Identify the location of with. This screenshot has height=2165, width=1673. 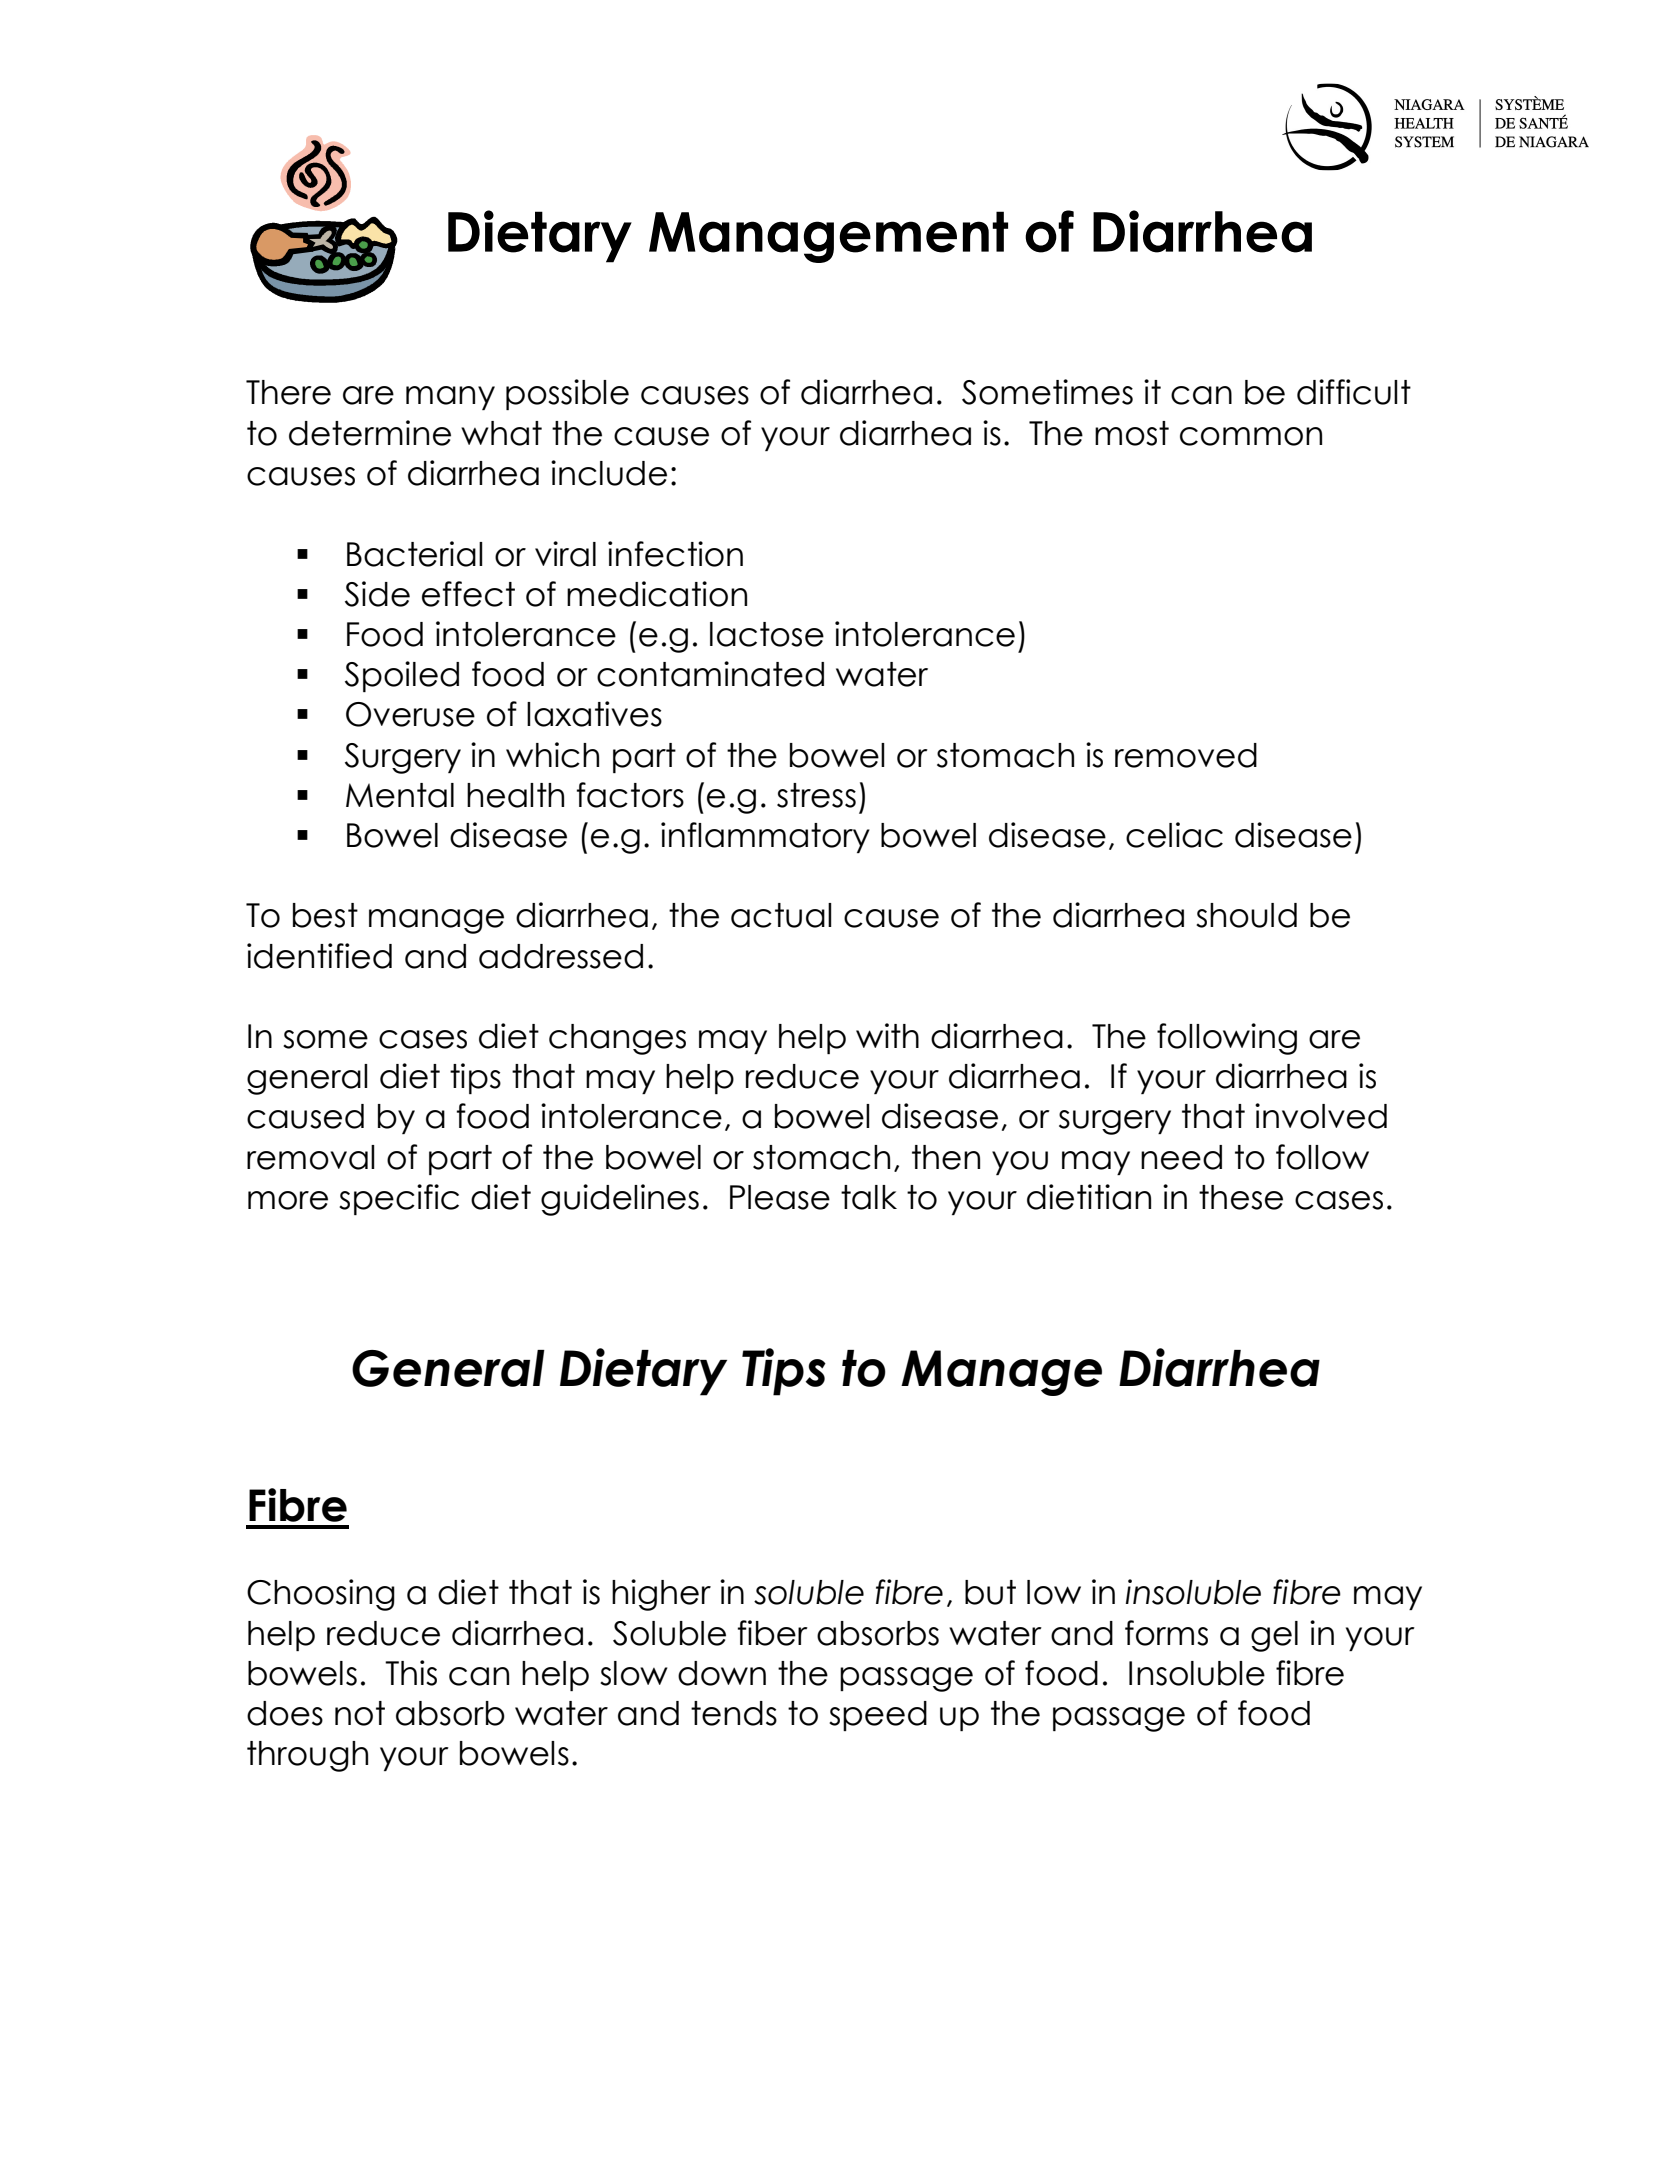
(887, 1035).
